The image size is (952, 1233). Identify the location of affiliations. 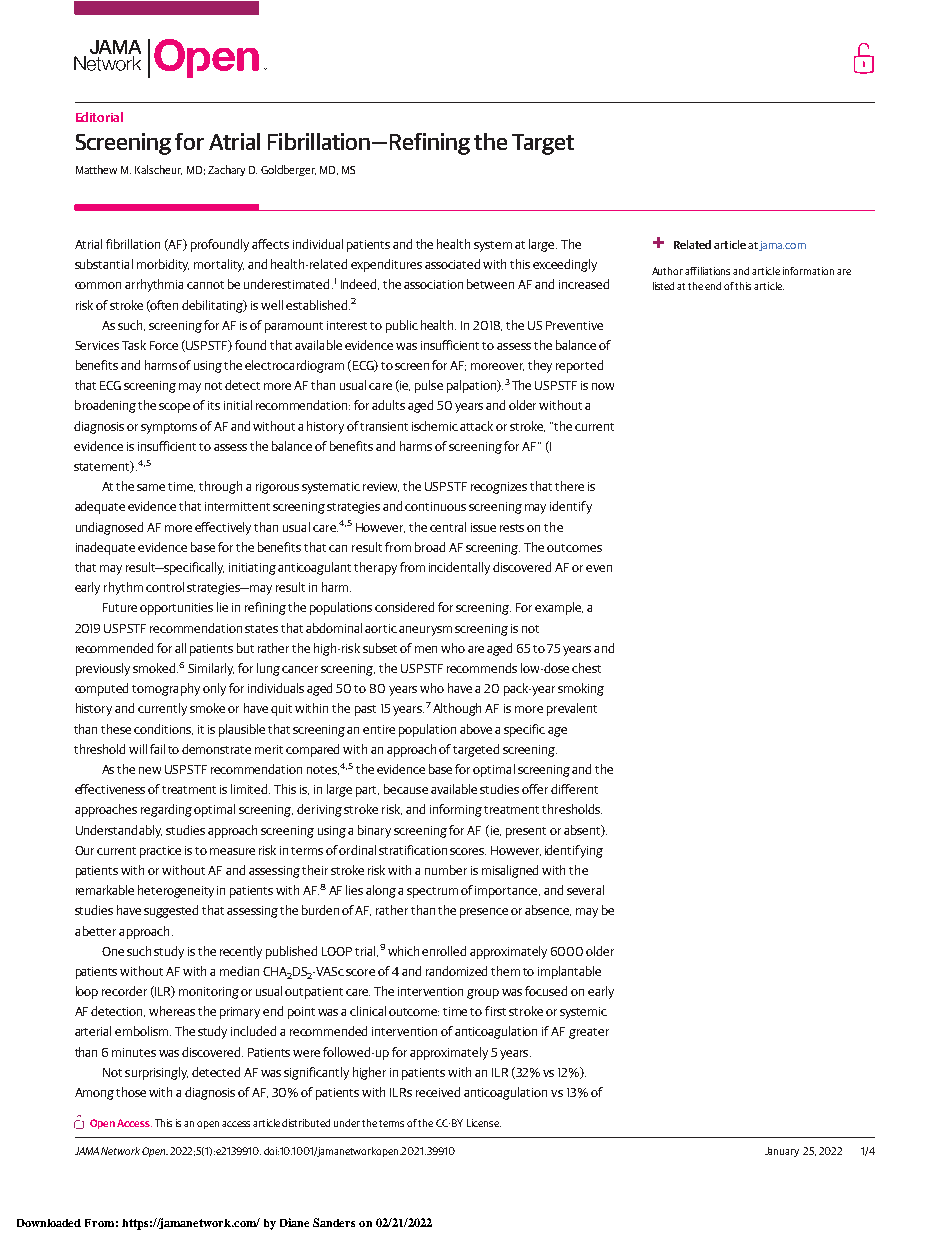
(707, 271).
